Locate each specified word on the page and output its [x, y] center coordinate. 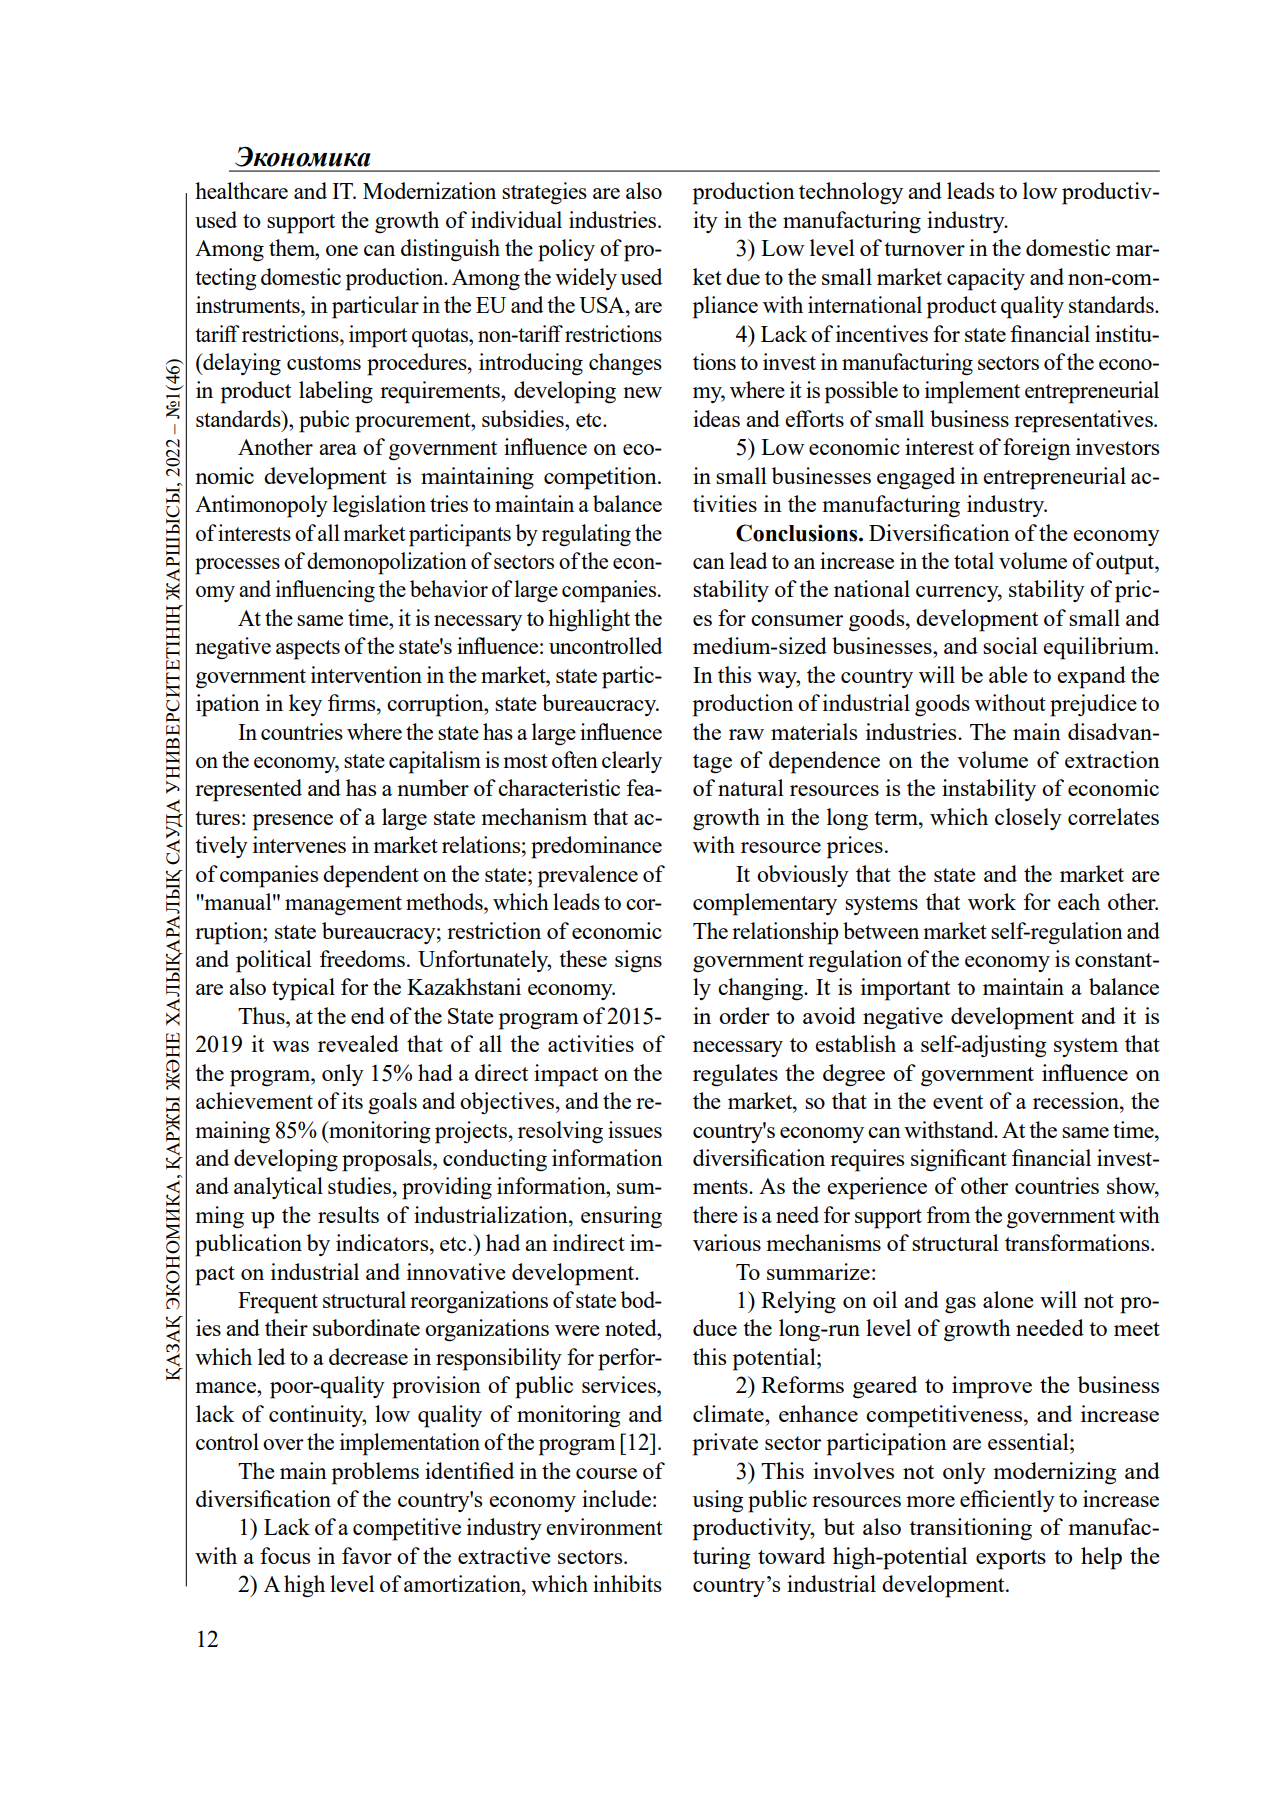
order [744, 1015]
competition [601, 478]
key [305, 705]
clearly [632, 762]
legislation [379, 506]
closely [1028, 819]
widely [586, 279]
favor [367, 1555]
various [727, 1242]
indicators [383, 1242]
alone [1008, 1299]
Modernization [429, 190]
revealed [358, 1043]
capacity [986, 279]
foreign [1037, 449]
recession [1077, 1100]
